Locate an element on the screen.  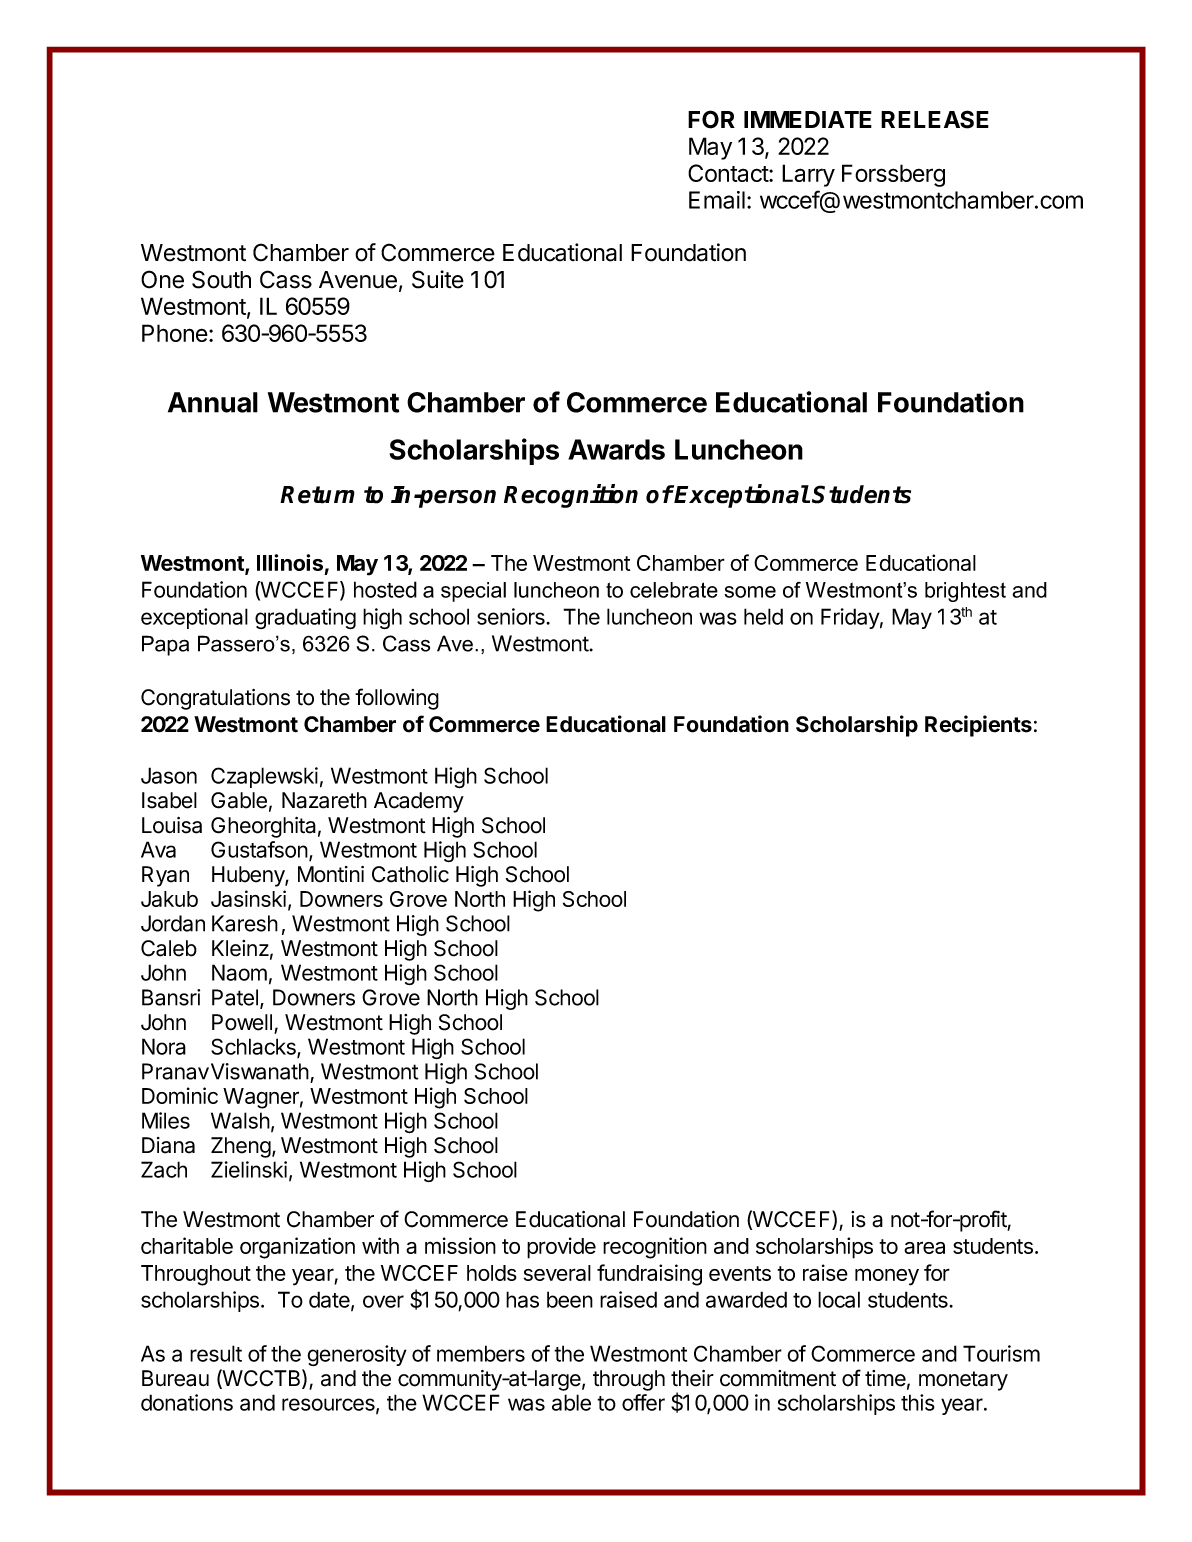
RELEASE is located at coordinates (935, 119).
